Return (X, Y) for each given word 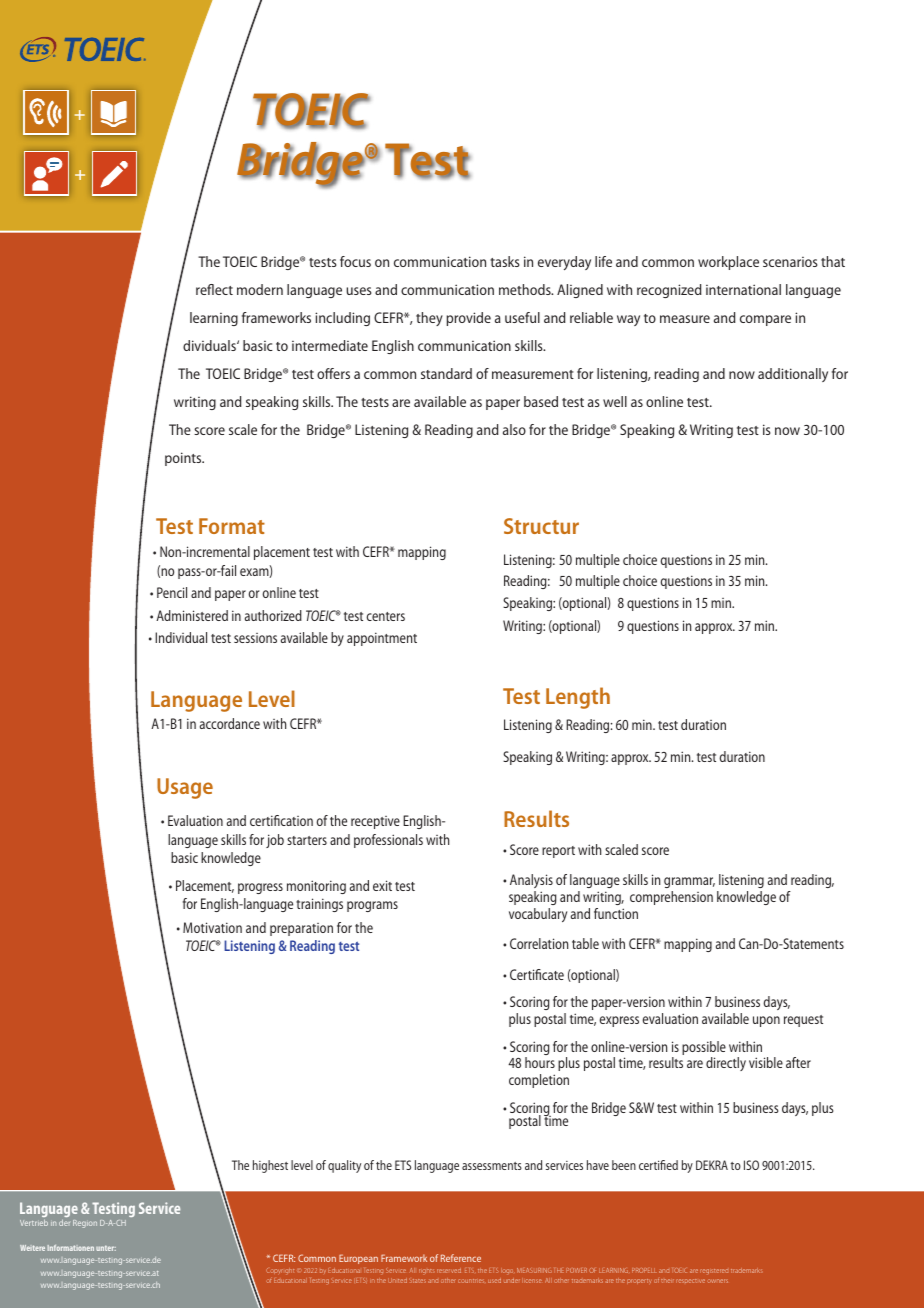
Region (85, 1224)
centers (386, 616)
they (429, 319)
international (743, 289)
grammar (689, 882)
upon (766, 1021)
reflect (214, 289)
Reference (461, 1258)
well (615, 401)
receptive (375, 822)
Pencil (172, 592)
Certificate (537, 974)
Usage (185, 788)
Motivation (212, 927)
